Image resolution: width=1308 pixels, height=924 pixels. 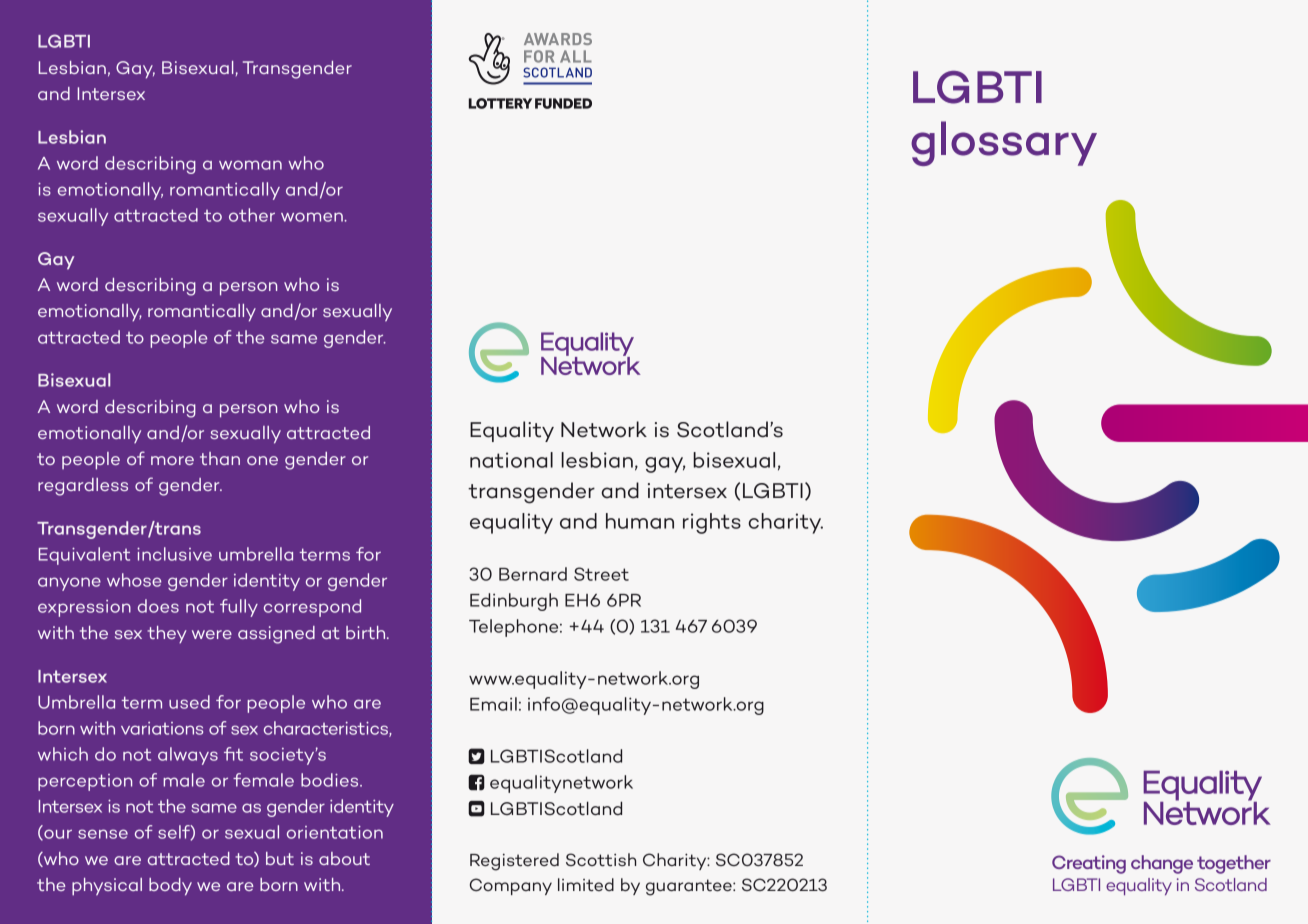 I want to click on human, so click(x=640, y=521).
